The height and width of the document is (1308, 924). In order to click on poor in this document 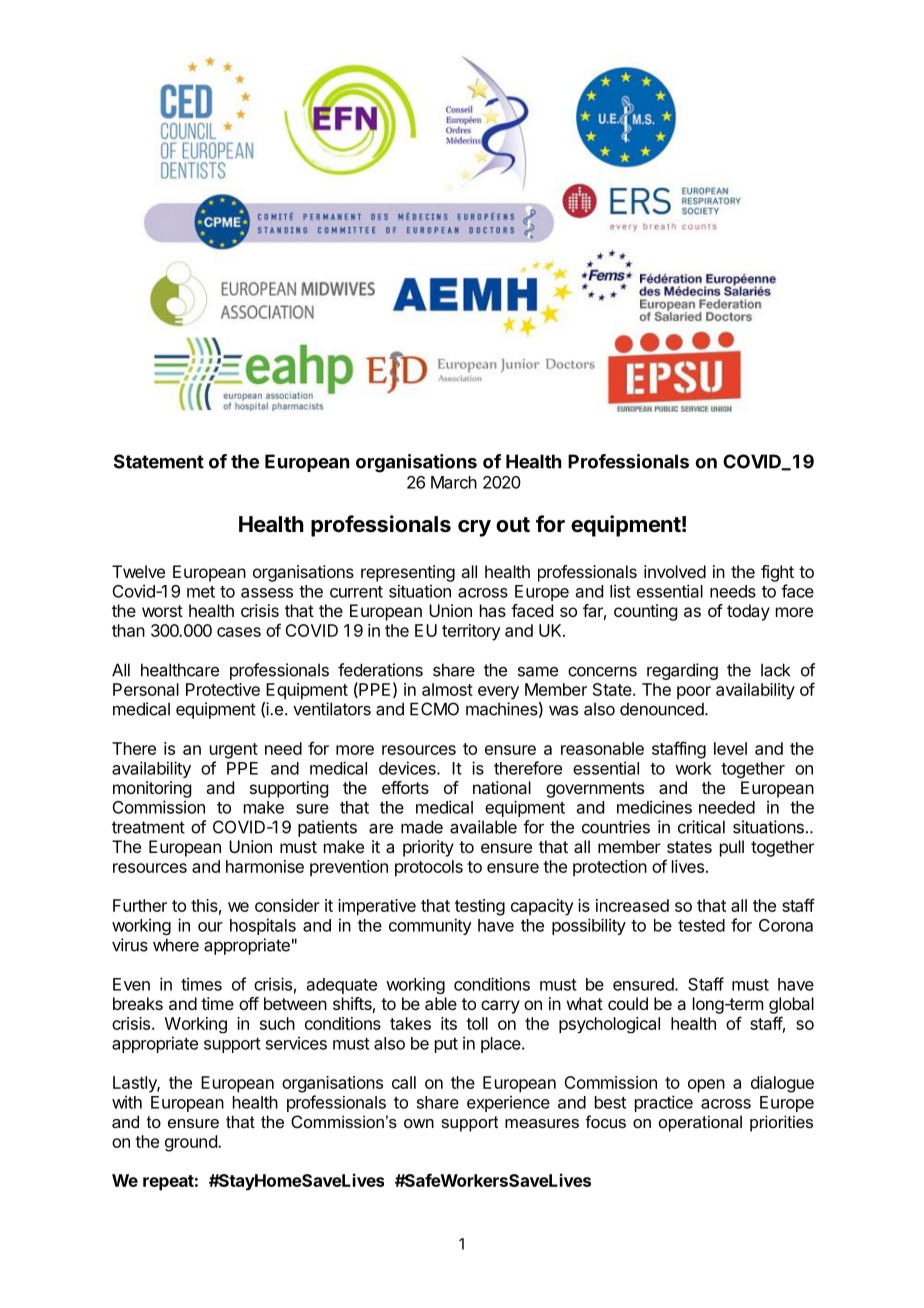, I will do `click(694, 693)`.
